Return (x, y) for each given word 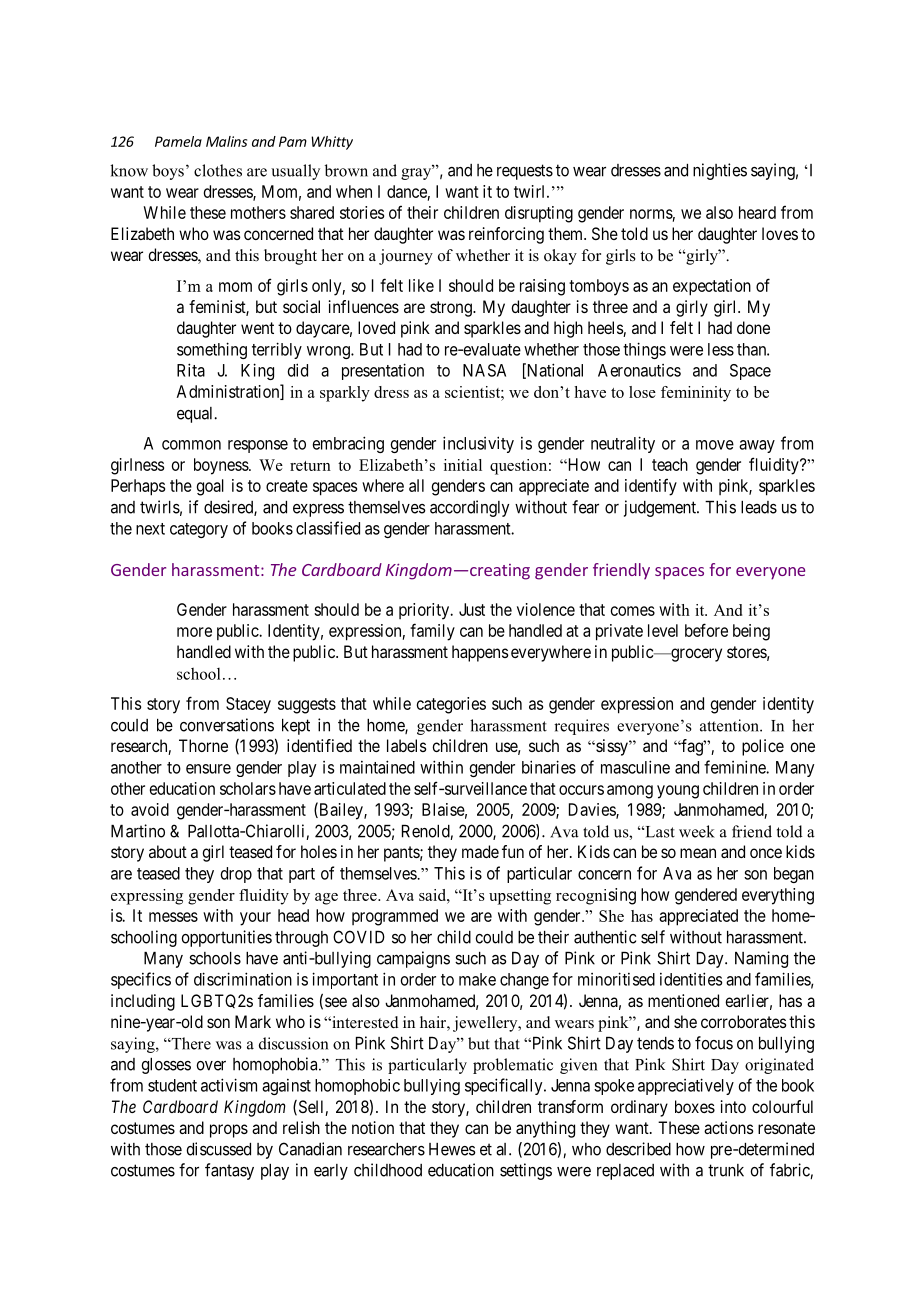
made (480, 851)
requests (525, 172)
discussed (218, 1149)
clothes (218, 170)
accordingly (469, 508)
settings (526, 1171)
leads (759, 507)
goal (210, 487)
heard (757, 212)
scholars (248, 788)
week (697, 831)
